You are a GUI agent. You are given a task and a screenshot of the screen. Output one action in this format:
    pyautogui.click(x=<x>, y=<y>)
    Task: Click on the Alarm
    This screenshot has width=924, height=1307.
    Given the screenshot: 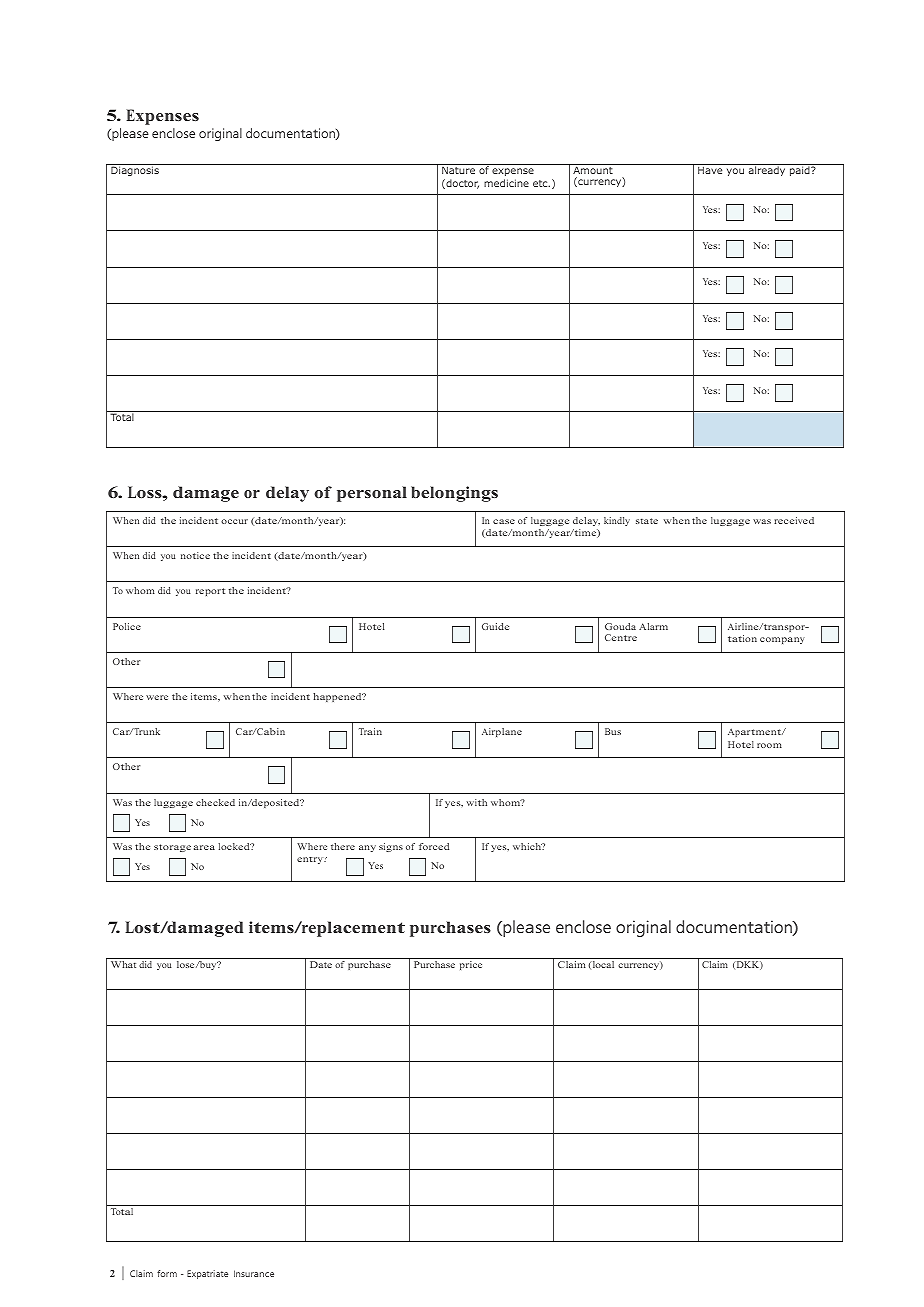 What is the action you would take?
    pyautogui.click(x=653, y=626)
